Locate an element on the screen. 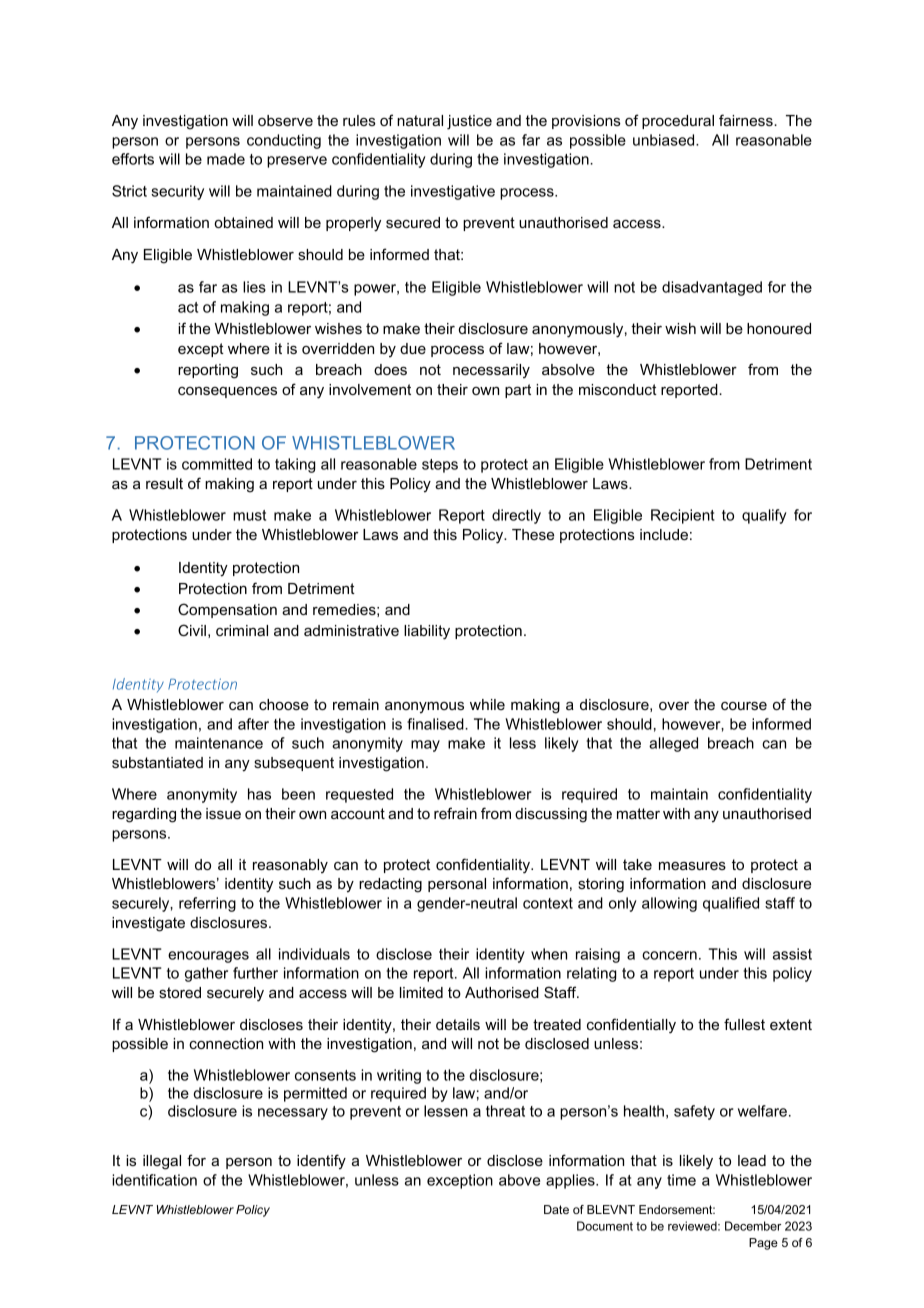  above is located at coordinates (519, 1180).
